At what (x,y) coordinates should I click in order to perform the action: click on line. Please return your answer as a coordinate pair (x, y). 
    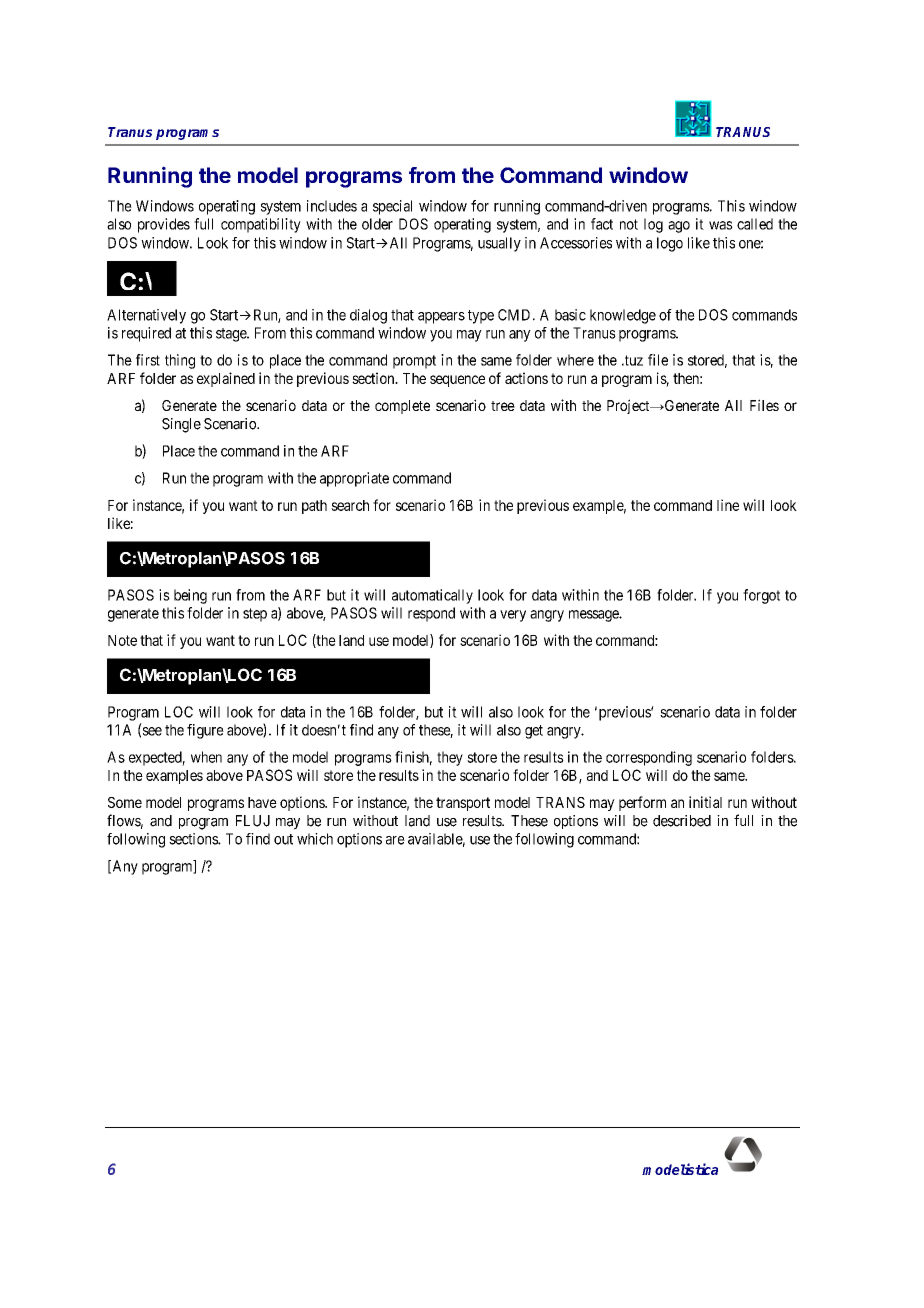
    Looking at the image, I should click on (728, 505).
